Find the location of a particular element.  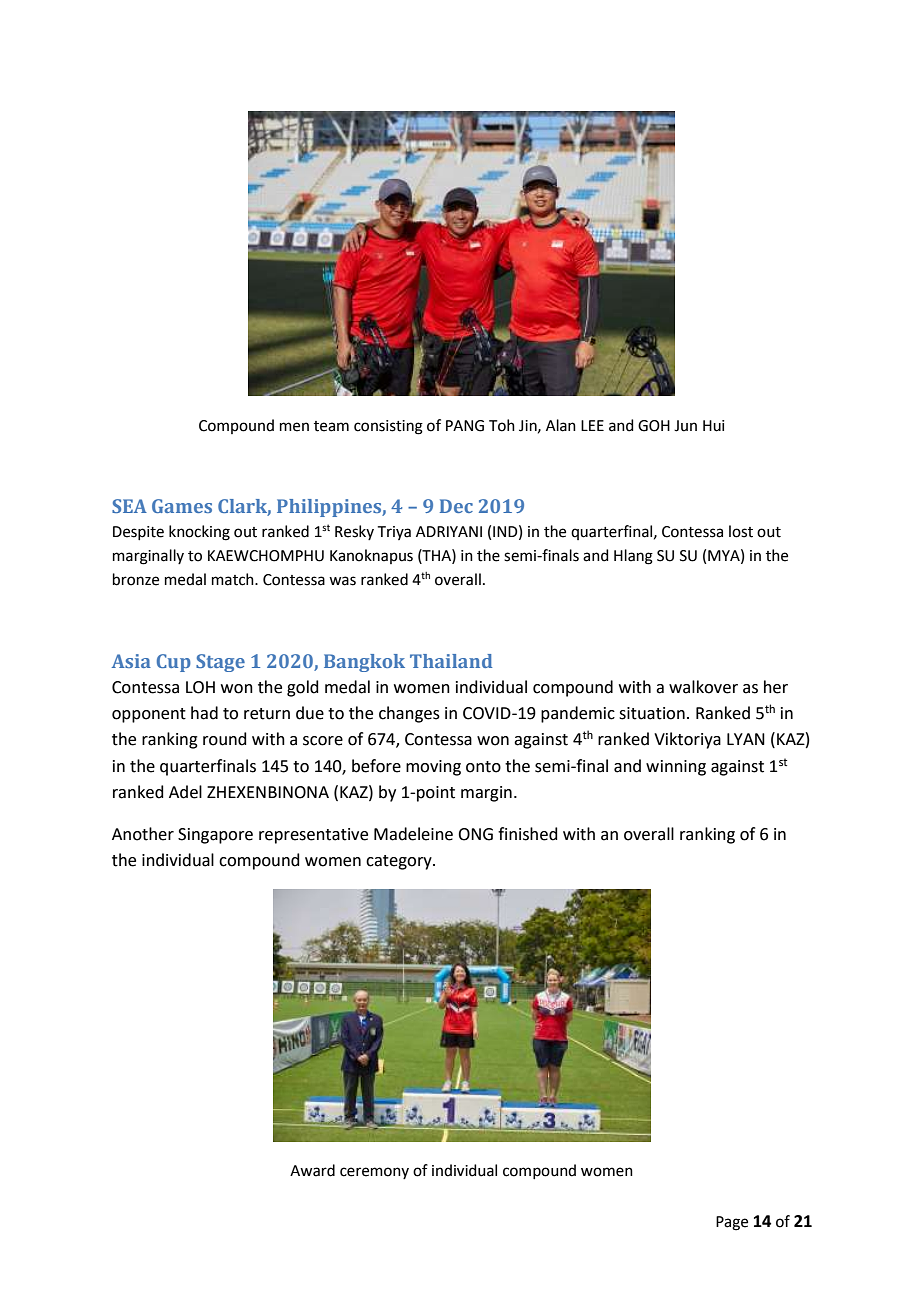

PANG is located at coordinates (465, 426).
